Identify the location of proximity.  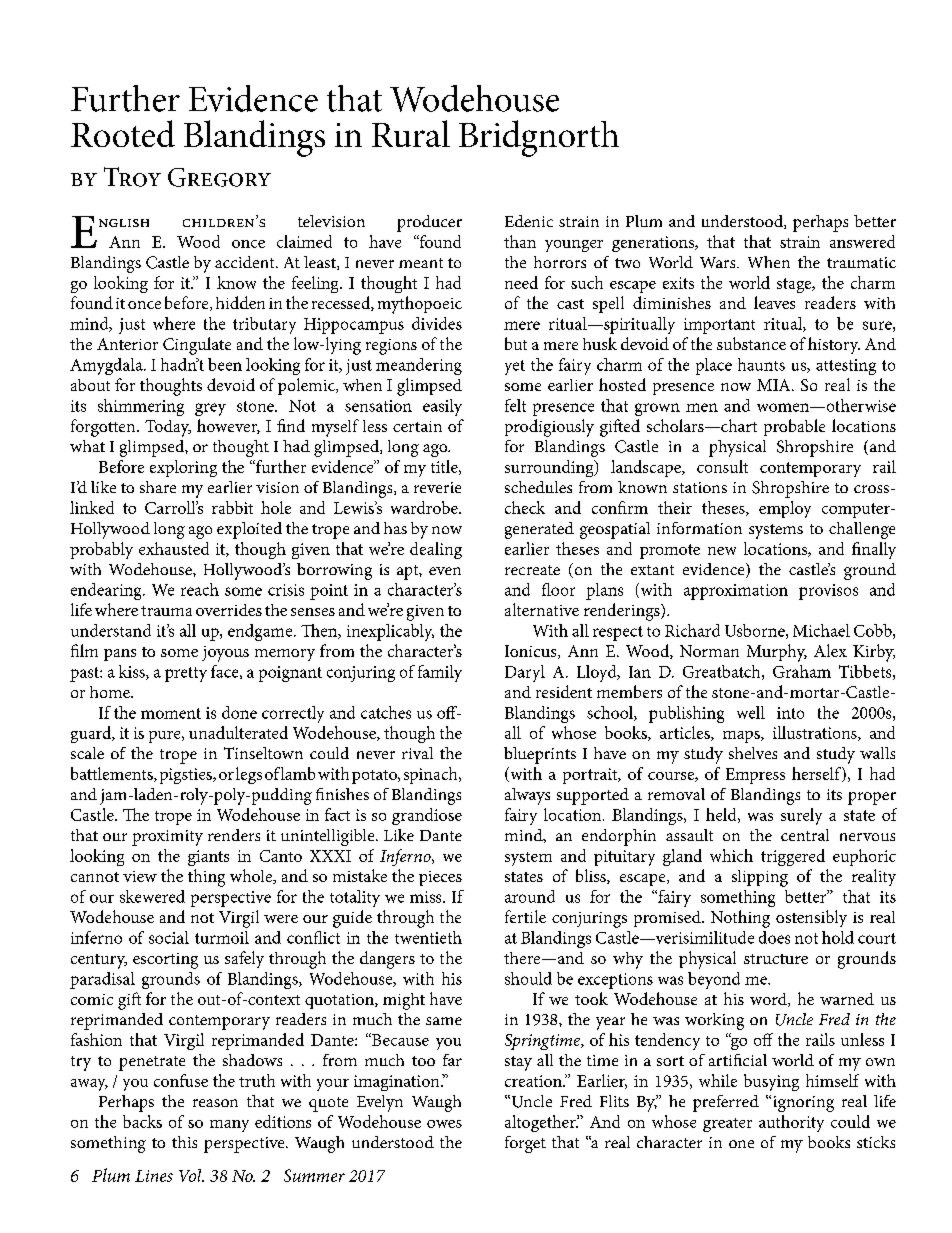
(167, 838).
